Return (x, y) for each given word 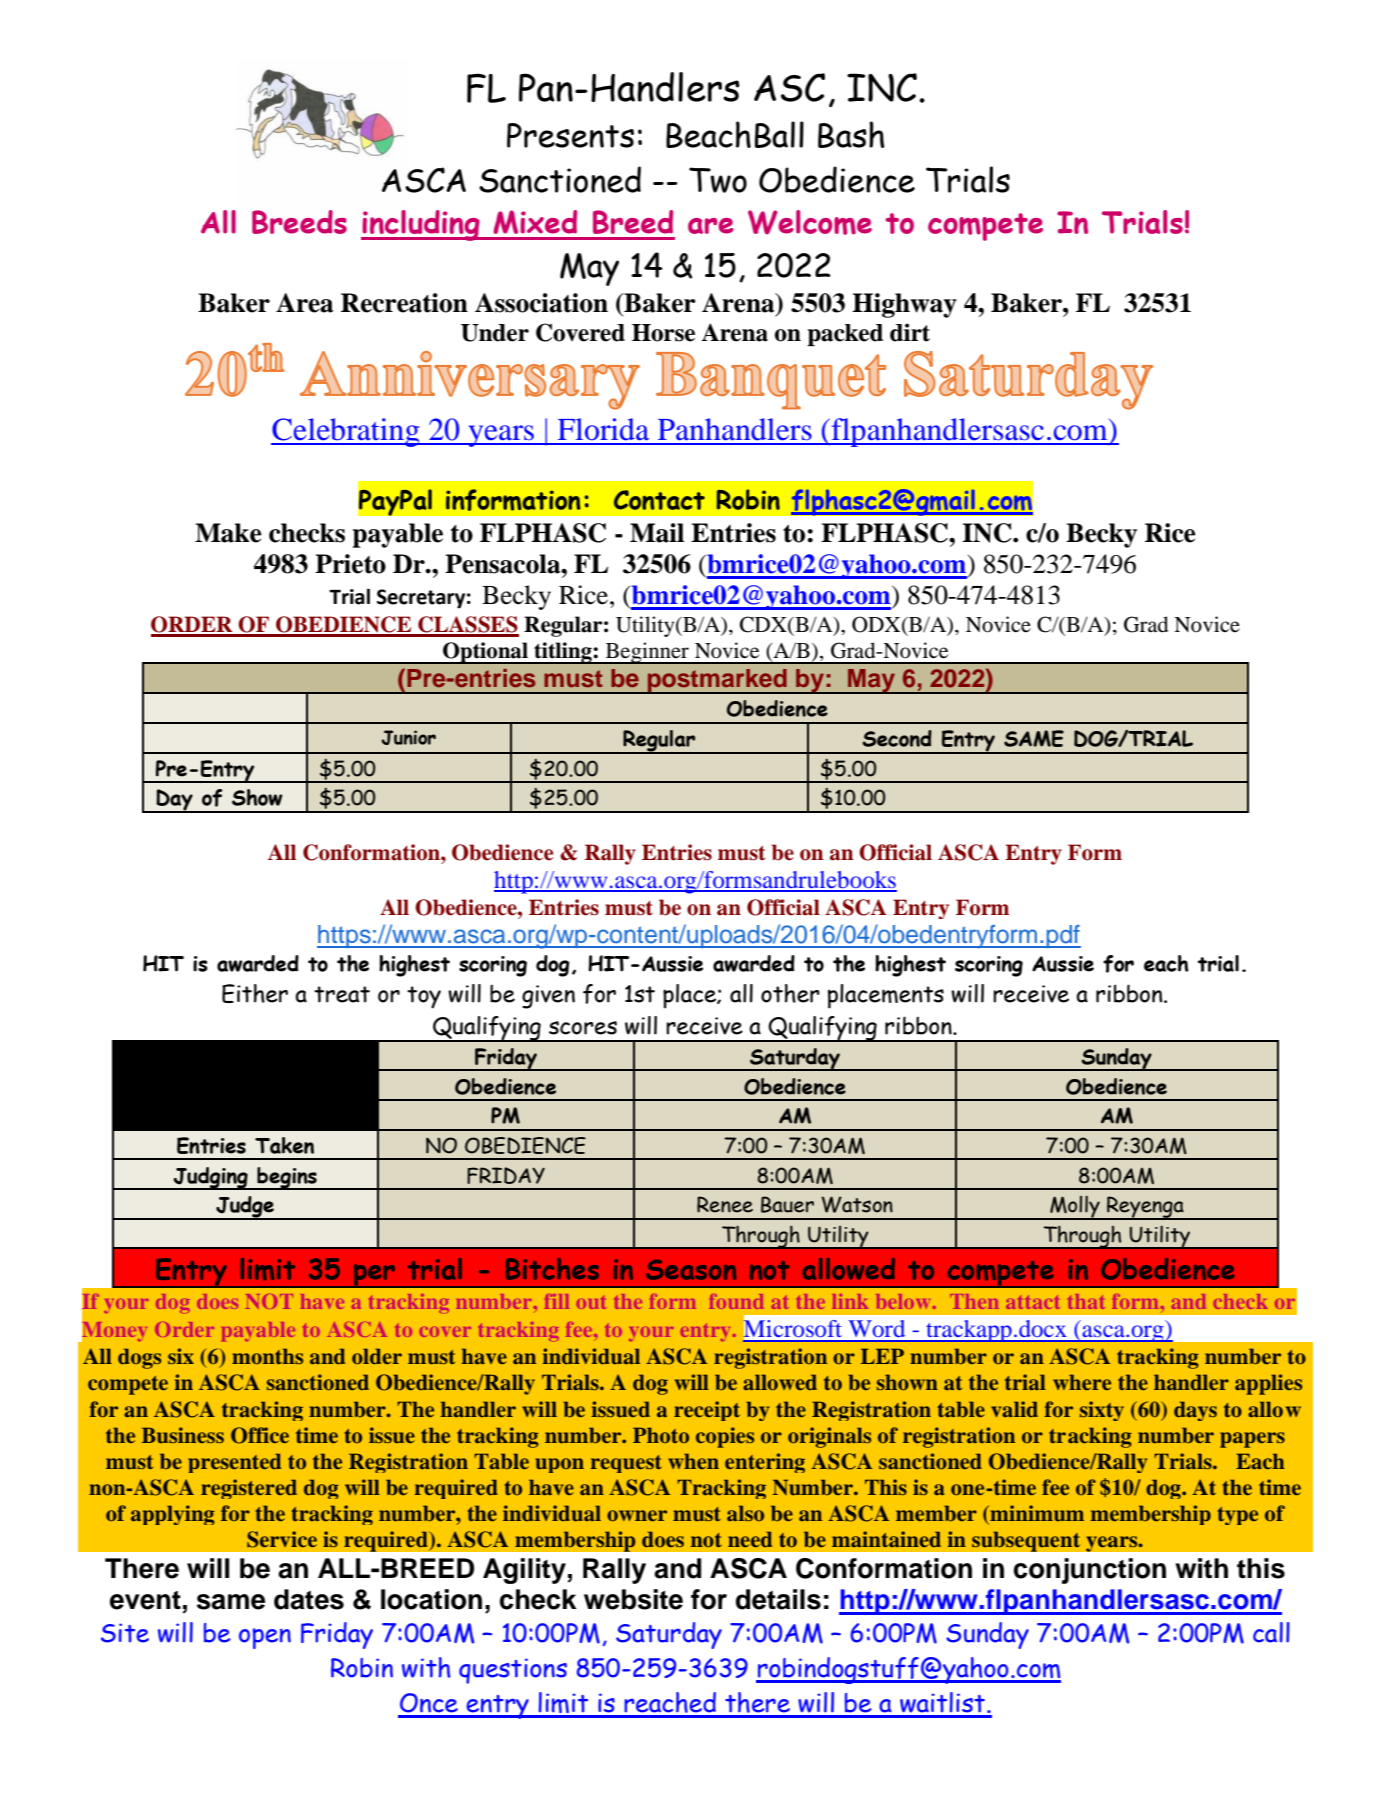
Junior (408, 737)
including (421, 225)
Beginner (647, 653)
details (778, 1599)
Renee (725, 1204)
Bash (851, 134)
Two (718, 180)
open (265, 1638)
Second (897, 738)
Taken (284, 1145)
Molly (1075, 1207)
